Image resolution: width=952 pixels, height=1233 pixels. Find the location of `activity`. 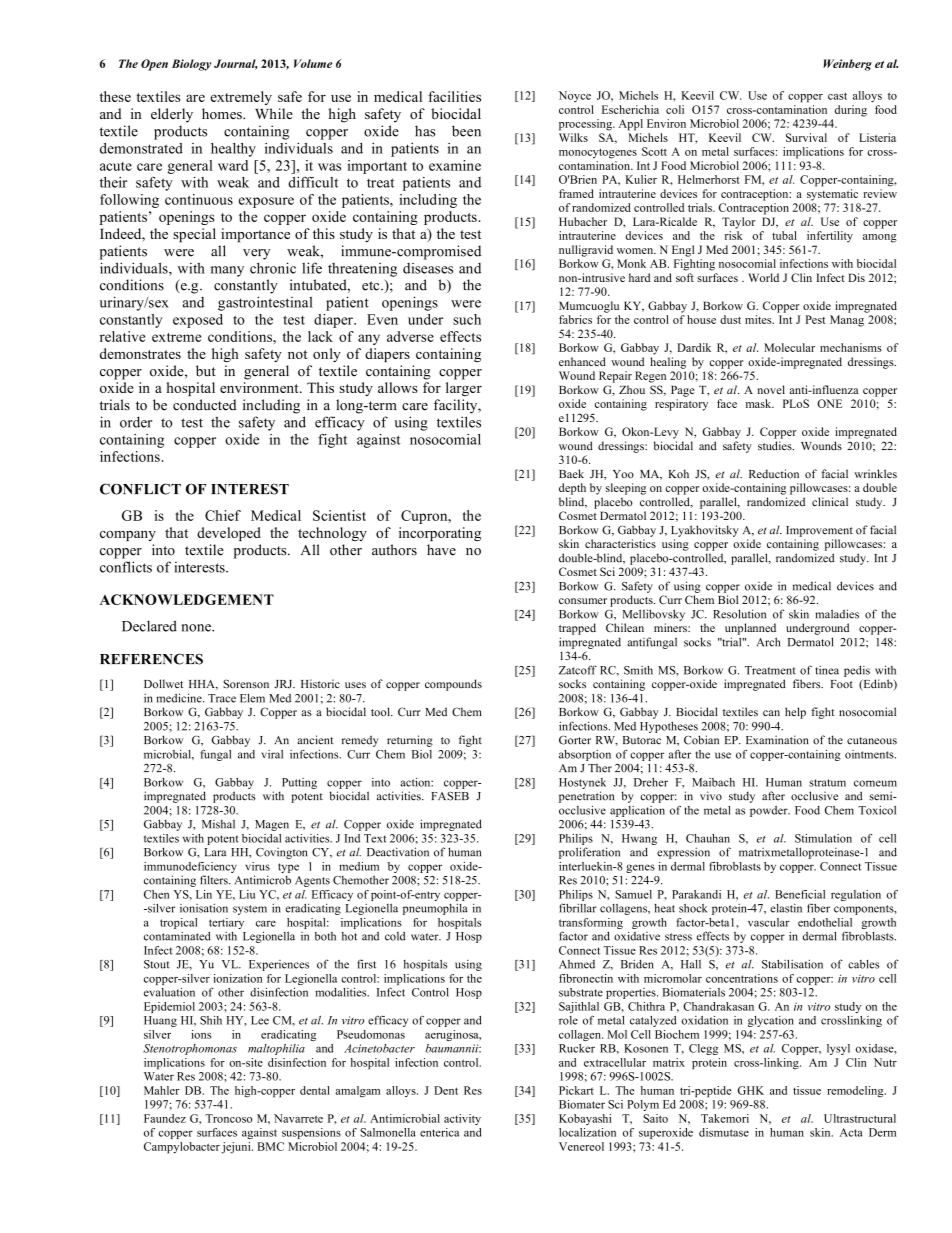

activity is located at coordinates (462, 1119).
